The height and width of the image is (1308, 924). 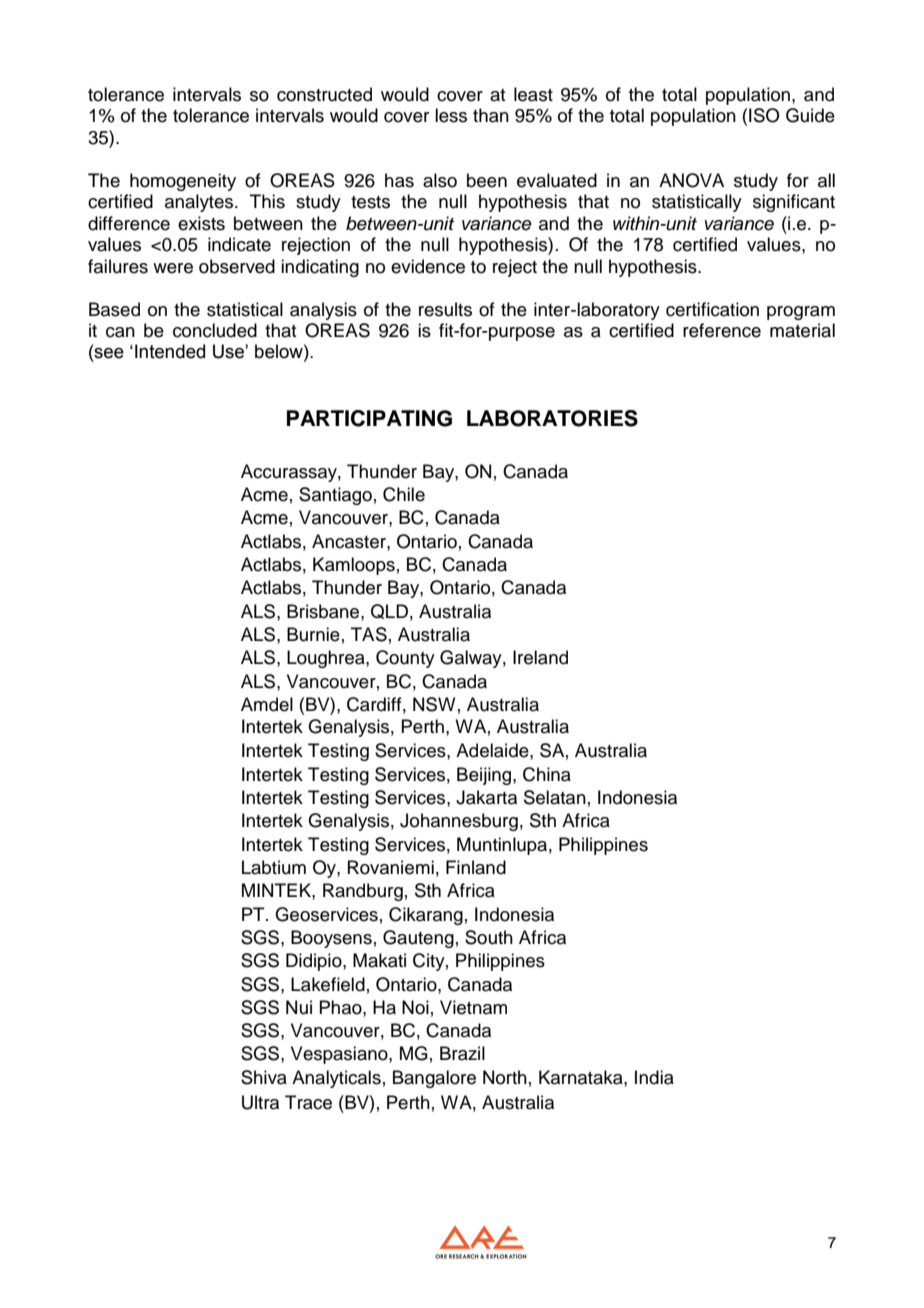 What do you see at coordinates (183, 182) in the image?
I see `homogeneity` at bounding box center [183, 182].
